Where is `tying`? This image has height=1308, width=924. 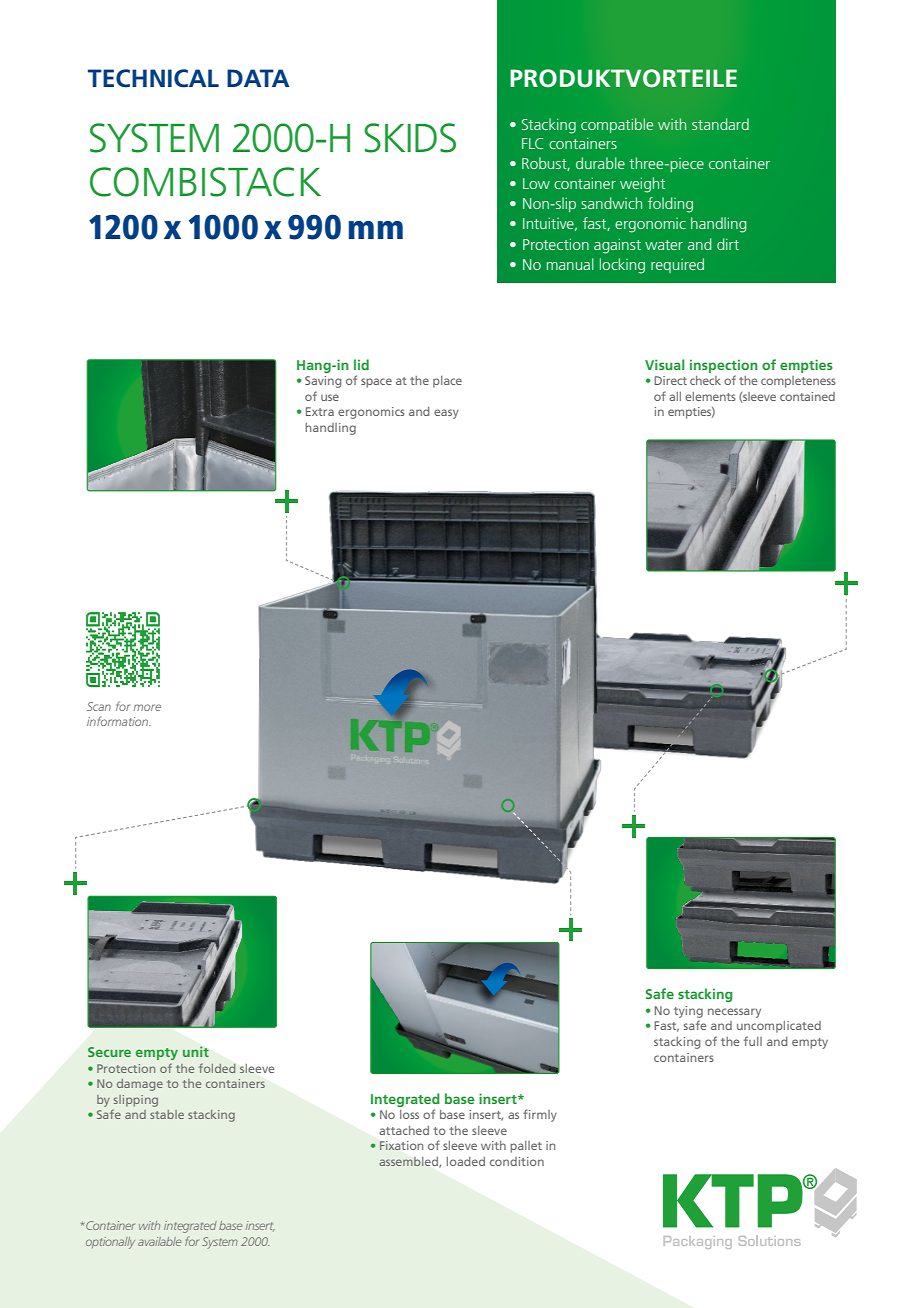
tying is located at coordinates (688, 1012).
